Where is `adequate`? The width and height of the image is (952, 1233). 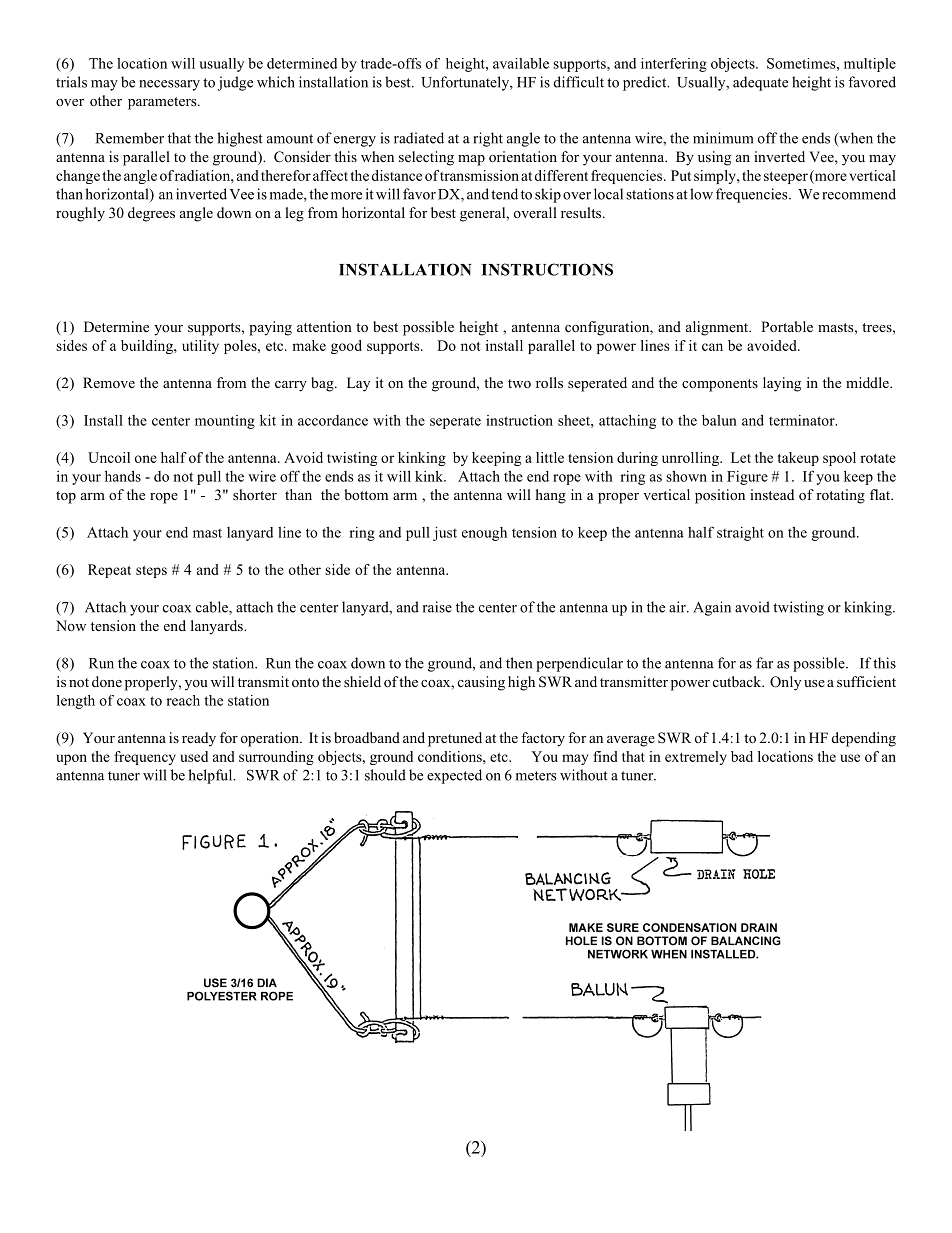 adequate is located at coordinates (760, 83).
